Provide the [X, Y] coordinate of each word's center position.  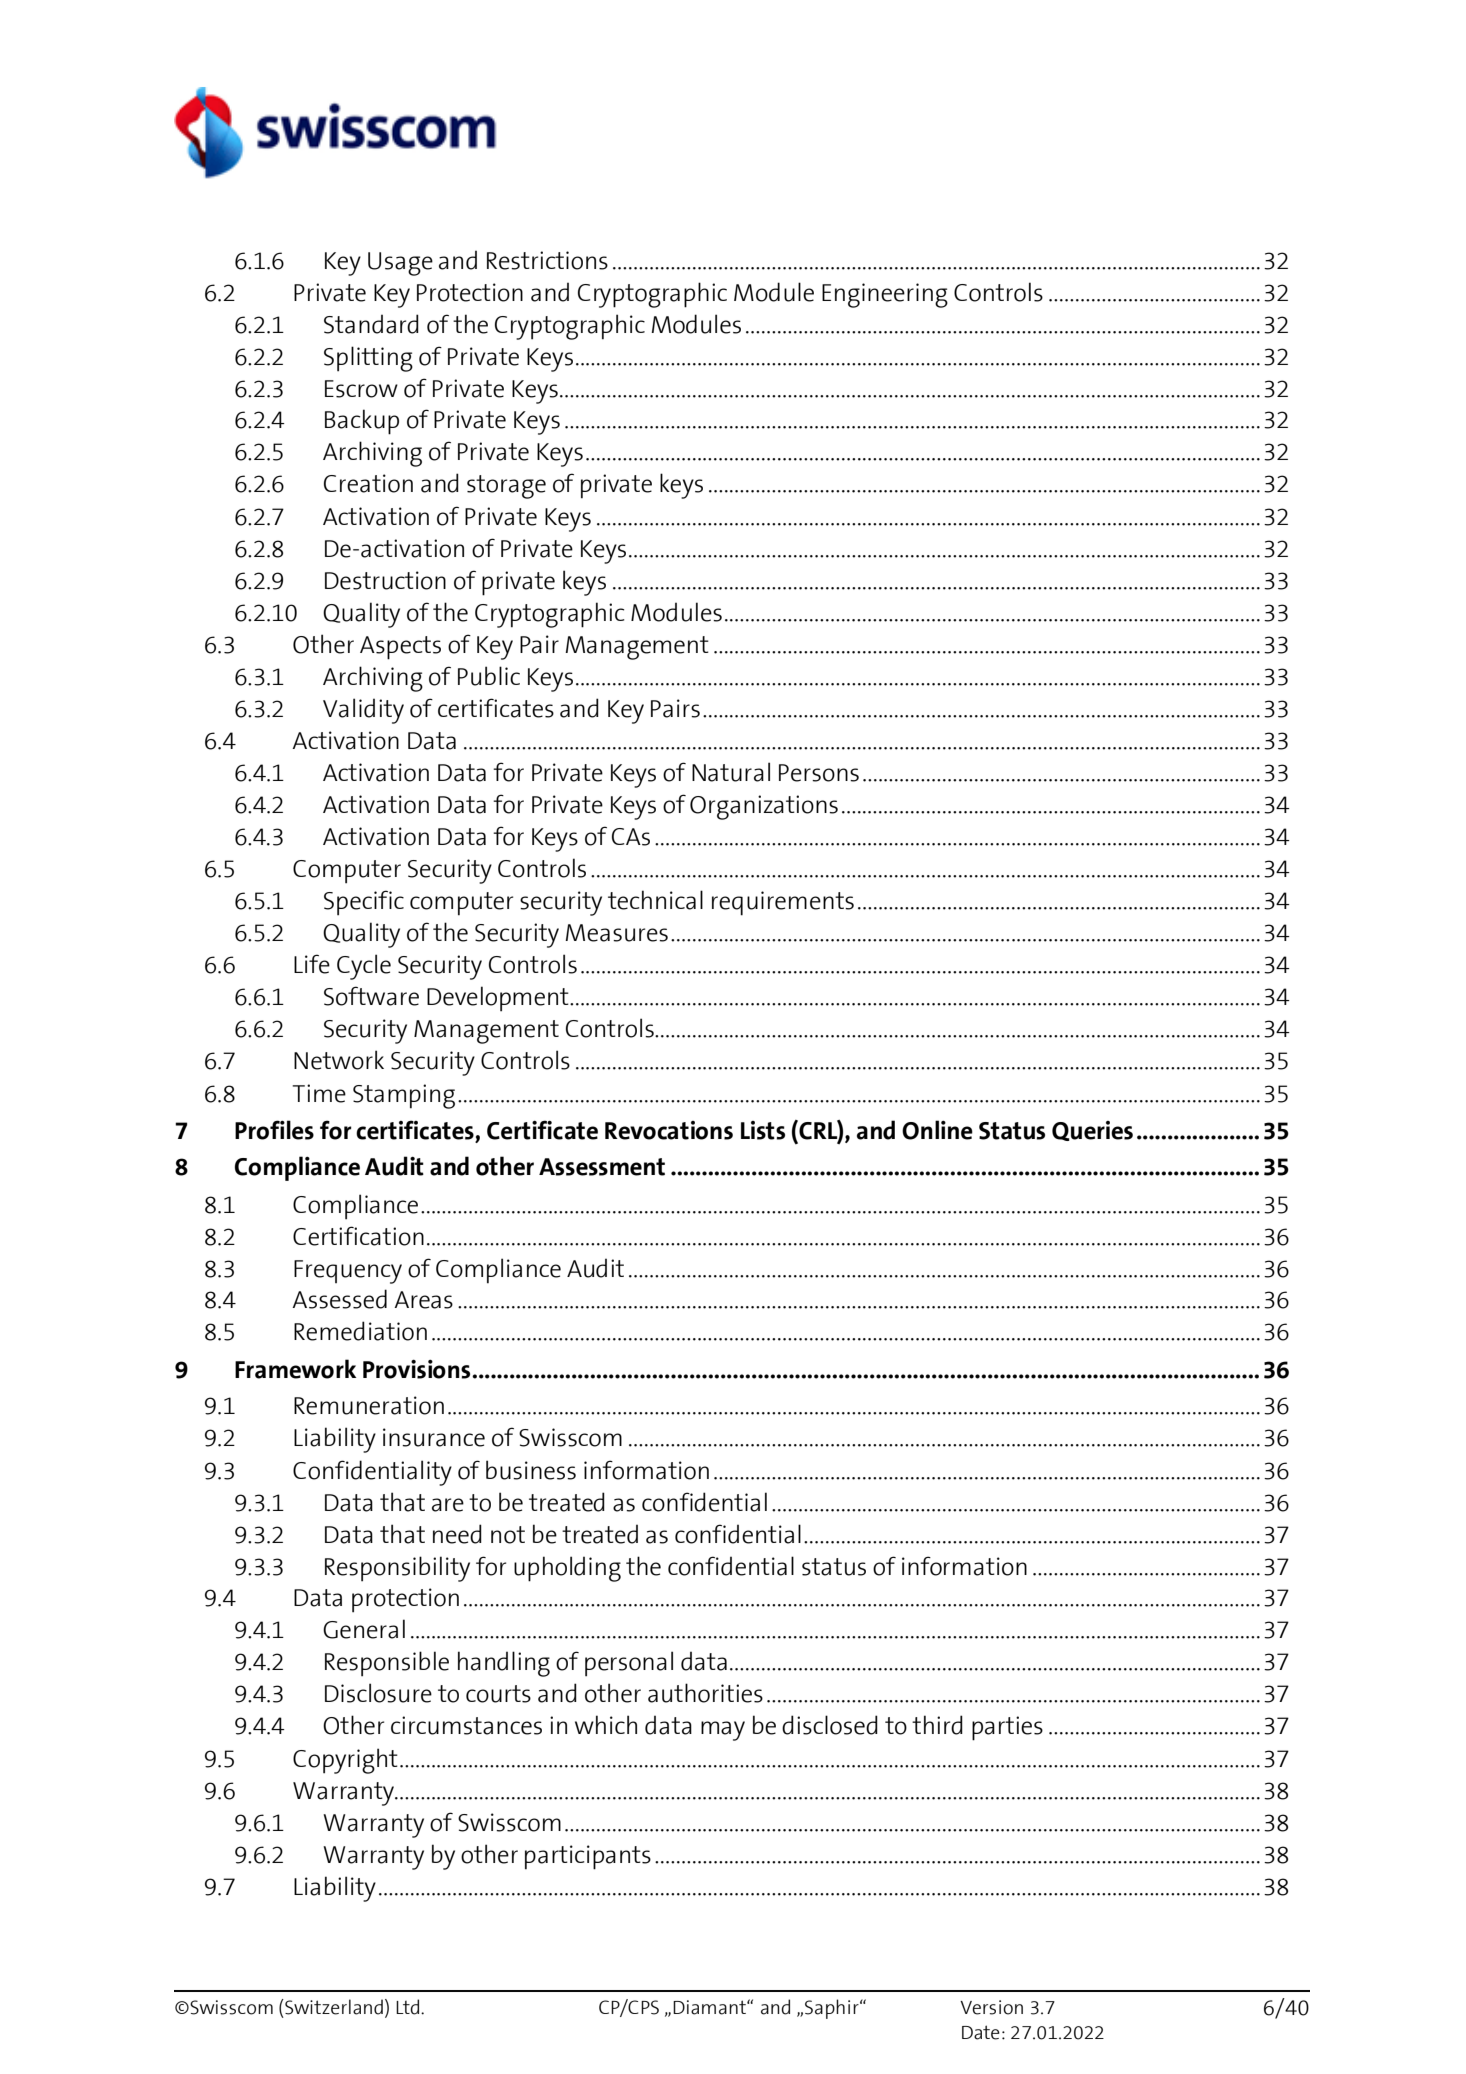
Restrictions [547, 260]
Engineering [885, 295]
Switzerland [333, 2007]
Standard [371, 324]
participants [588, 1857]
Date [981, 2032]
